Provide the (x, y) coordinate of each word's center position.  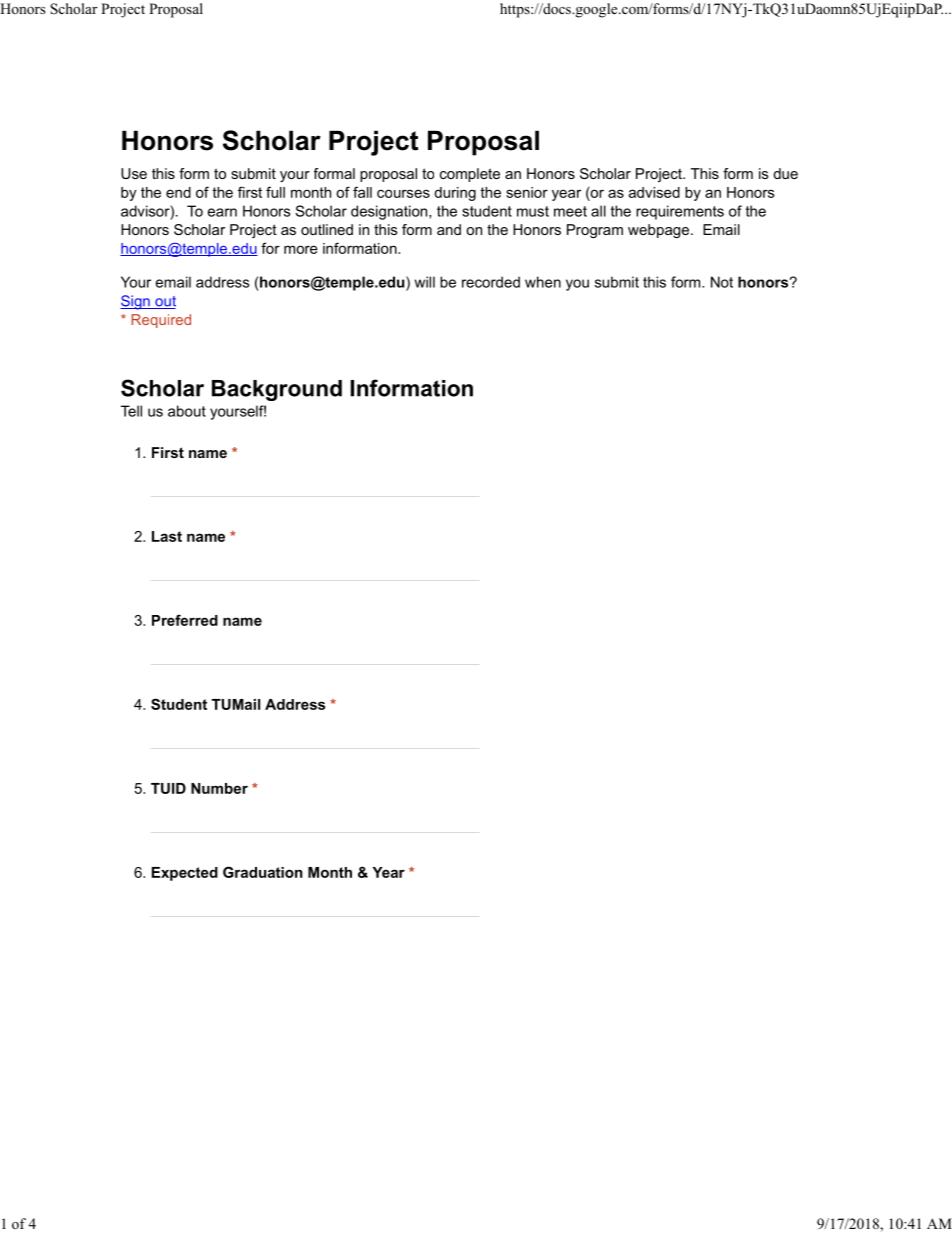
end (178, 192)
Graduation (263, 872)
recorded (491, 282)
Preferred (185, 620)
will (424, 282)
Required (161, 321)
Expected (185, 874)
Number (219, 788)
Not (722, 282)
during (455, 194)
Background (277, 390)
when (543, 282)
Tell (131, 411)
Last (167, 536)
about (187, 411)
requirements (680, 212)
